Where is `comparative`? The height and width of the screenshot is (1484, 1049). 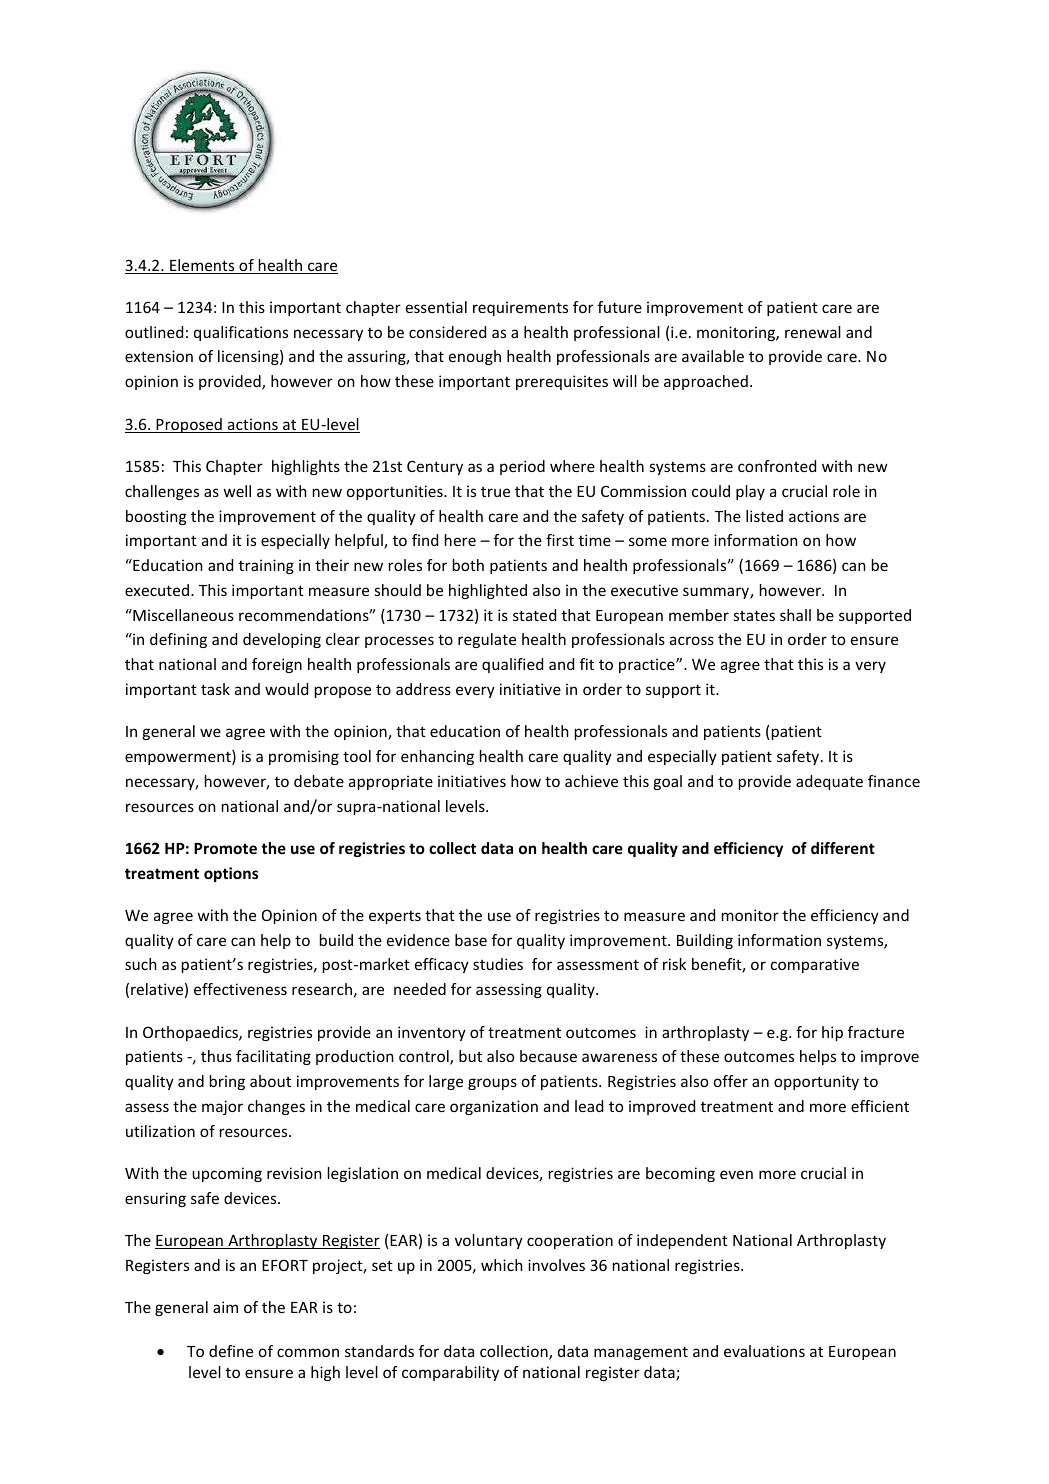
comparative is located at coordinates (815, 965).
